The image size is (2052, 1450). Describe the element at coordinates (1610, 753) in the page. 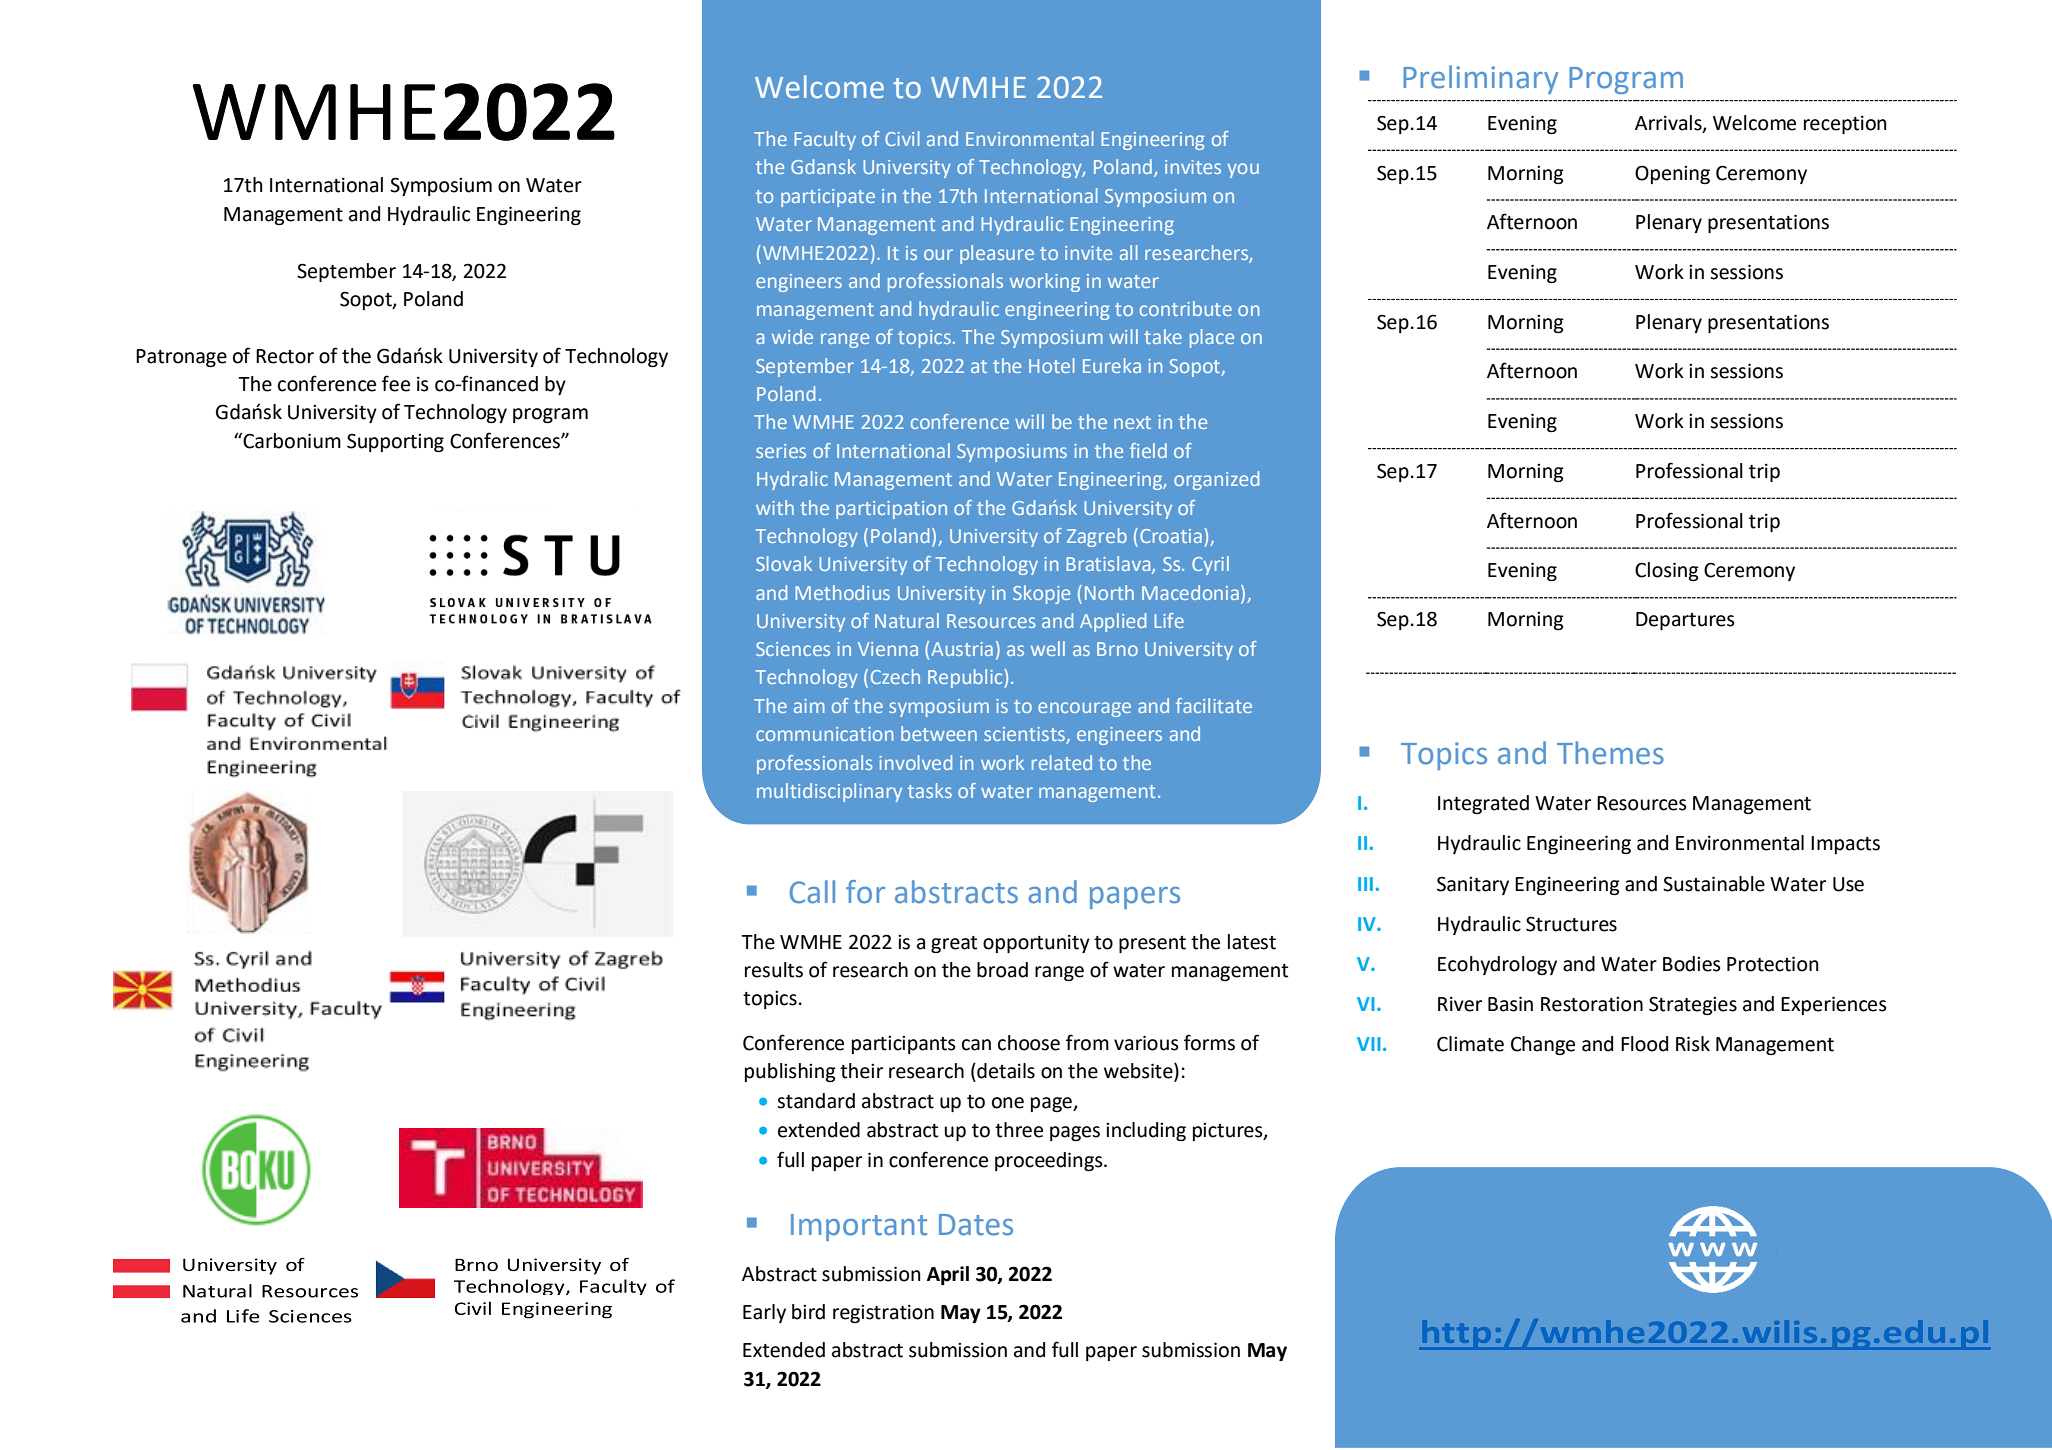

I see `Themes` at that location.
